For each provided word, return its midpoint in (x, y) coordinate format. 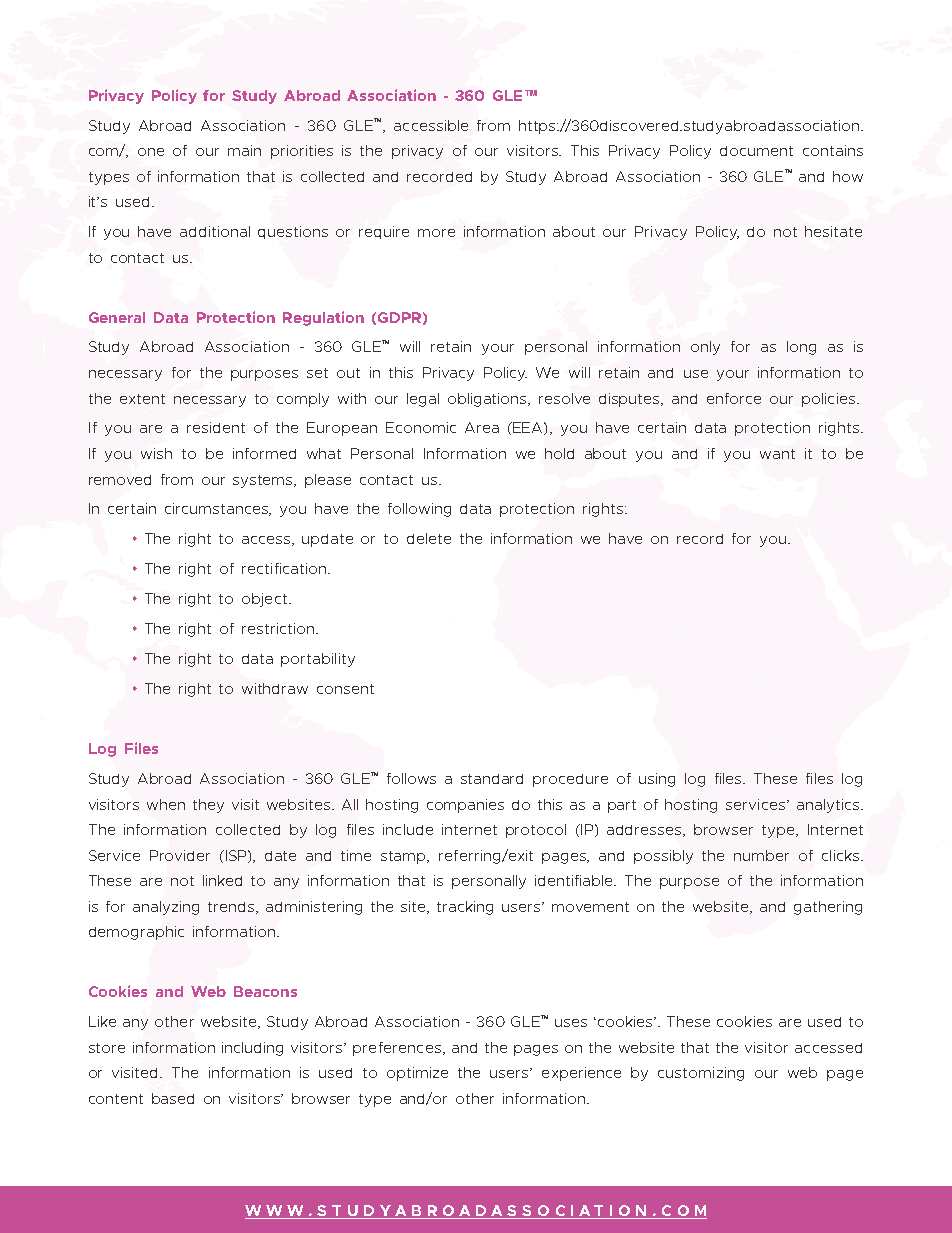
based (173, 1098)
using (657, 780)
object (266, 600)
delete (429, 538)
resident (216, 427)
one (151, 152)
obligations (489, 400)
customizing (701, 1074)
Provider (180, 855)
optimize (417, 1074)
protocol (536, 831)
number (761, 855)
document (756, 151)
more (436, 233)
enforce (734, 398)
